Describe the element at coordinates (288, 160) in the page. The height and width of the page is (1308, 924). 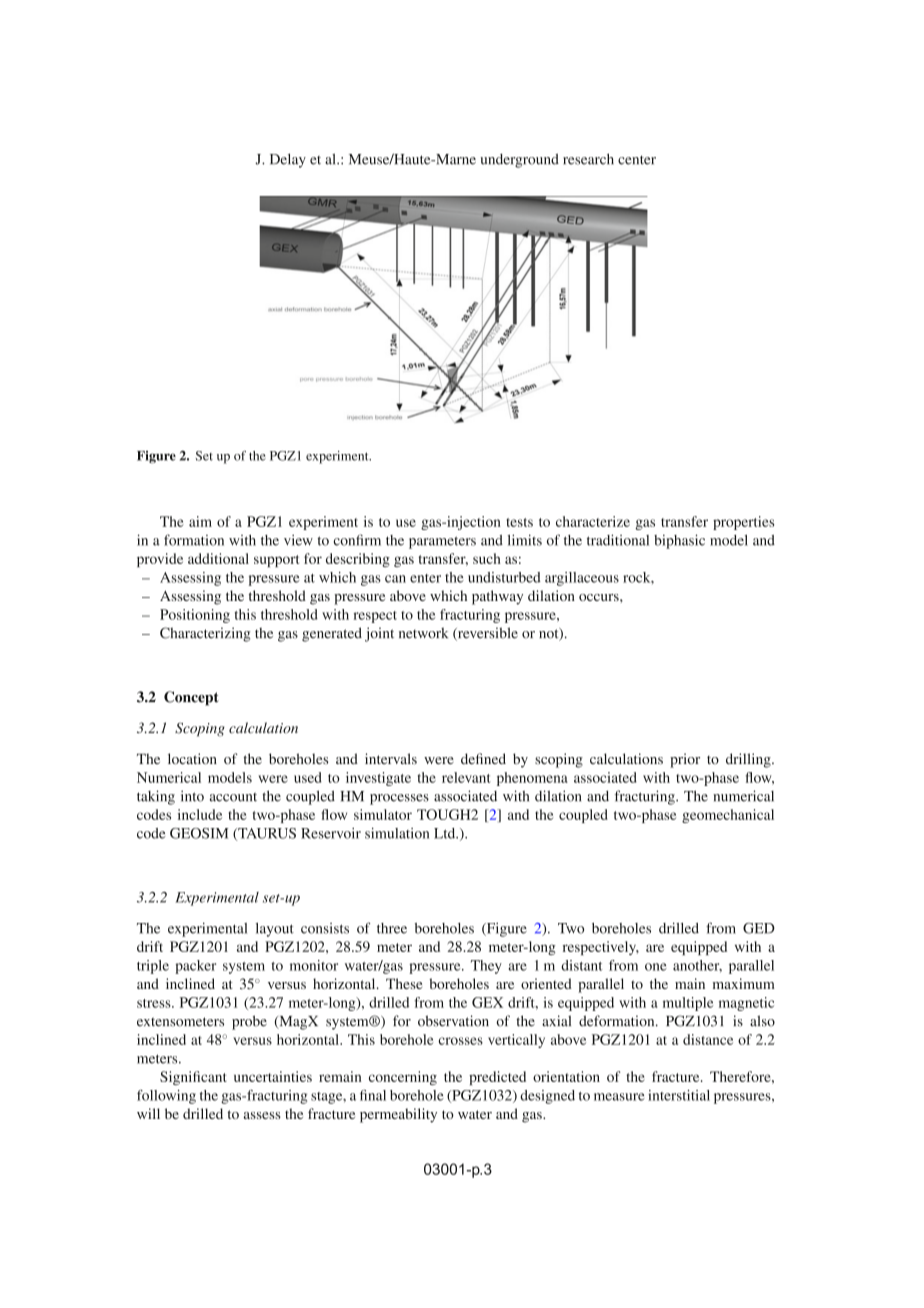
I see `Delay` at that location.
